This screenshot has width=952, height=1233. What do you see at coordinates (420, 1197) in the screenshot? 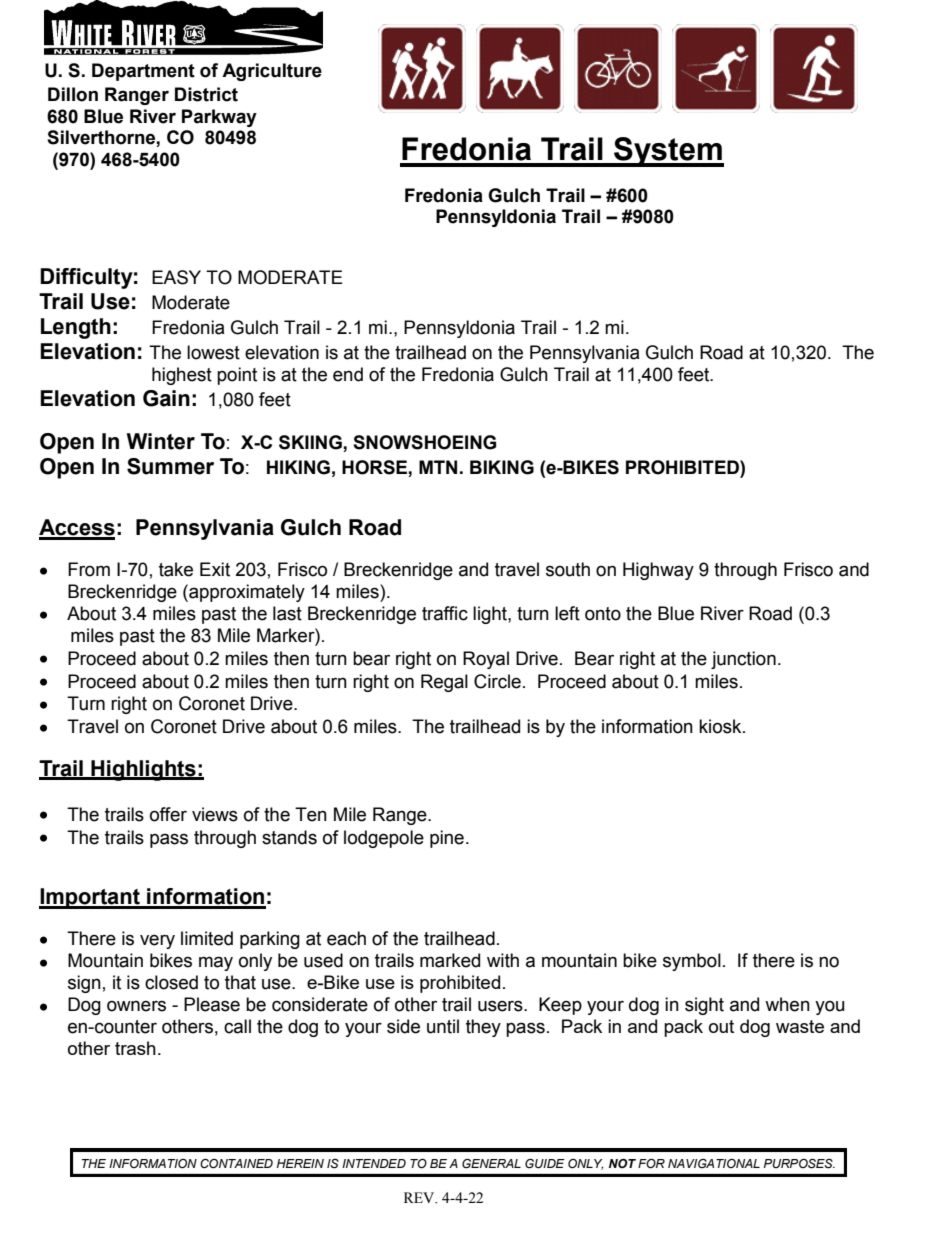
I see `REV` at bounding box center [420, 1197].
